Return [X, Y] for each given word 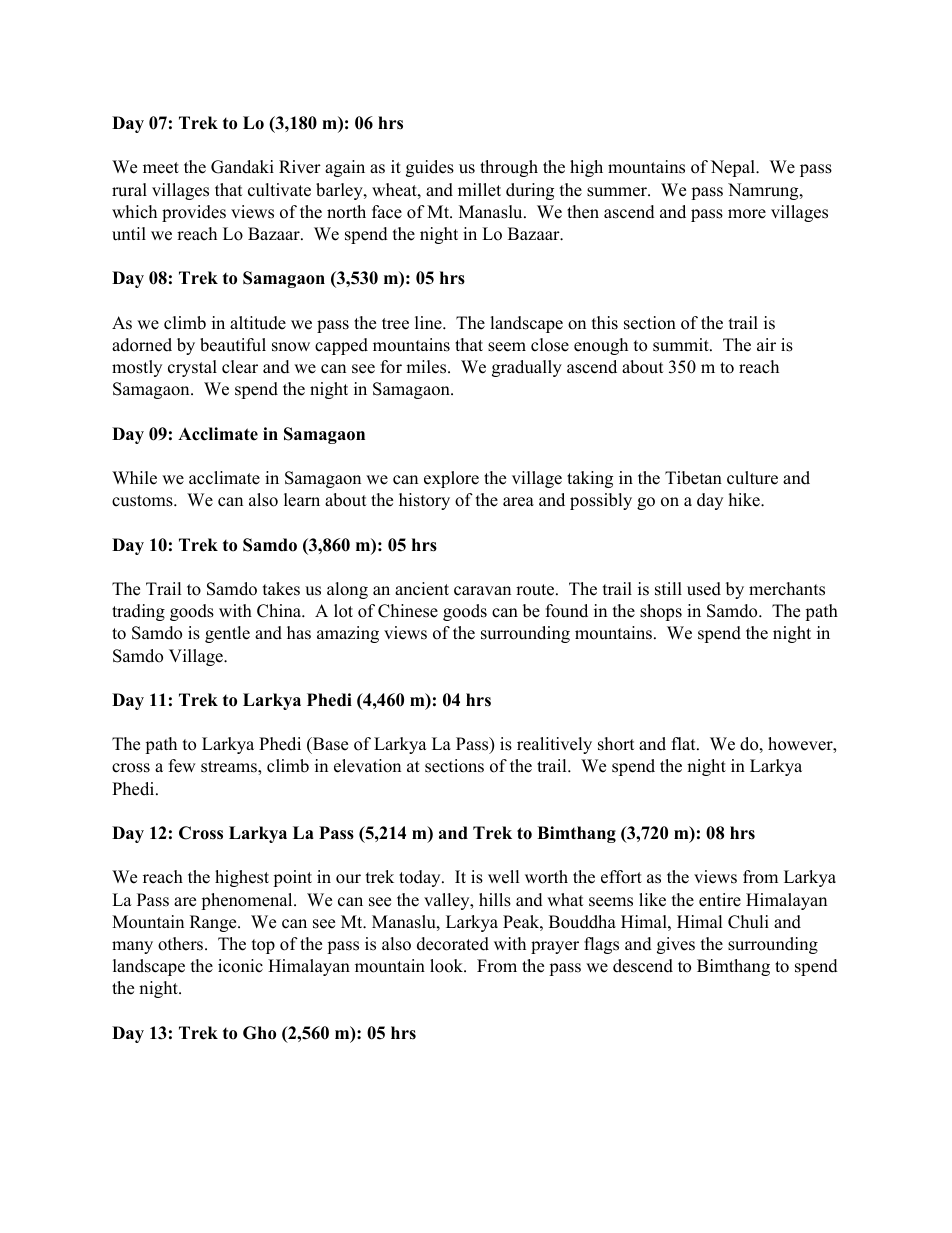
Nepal [734, 168]
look [447, 966]
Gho [259, 1033]
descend [643, 966]
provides [194, 213]
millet [479, 190]
